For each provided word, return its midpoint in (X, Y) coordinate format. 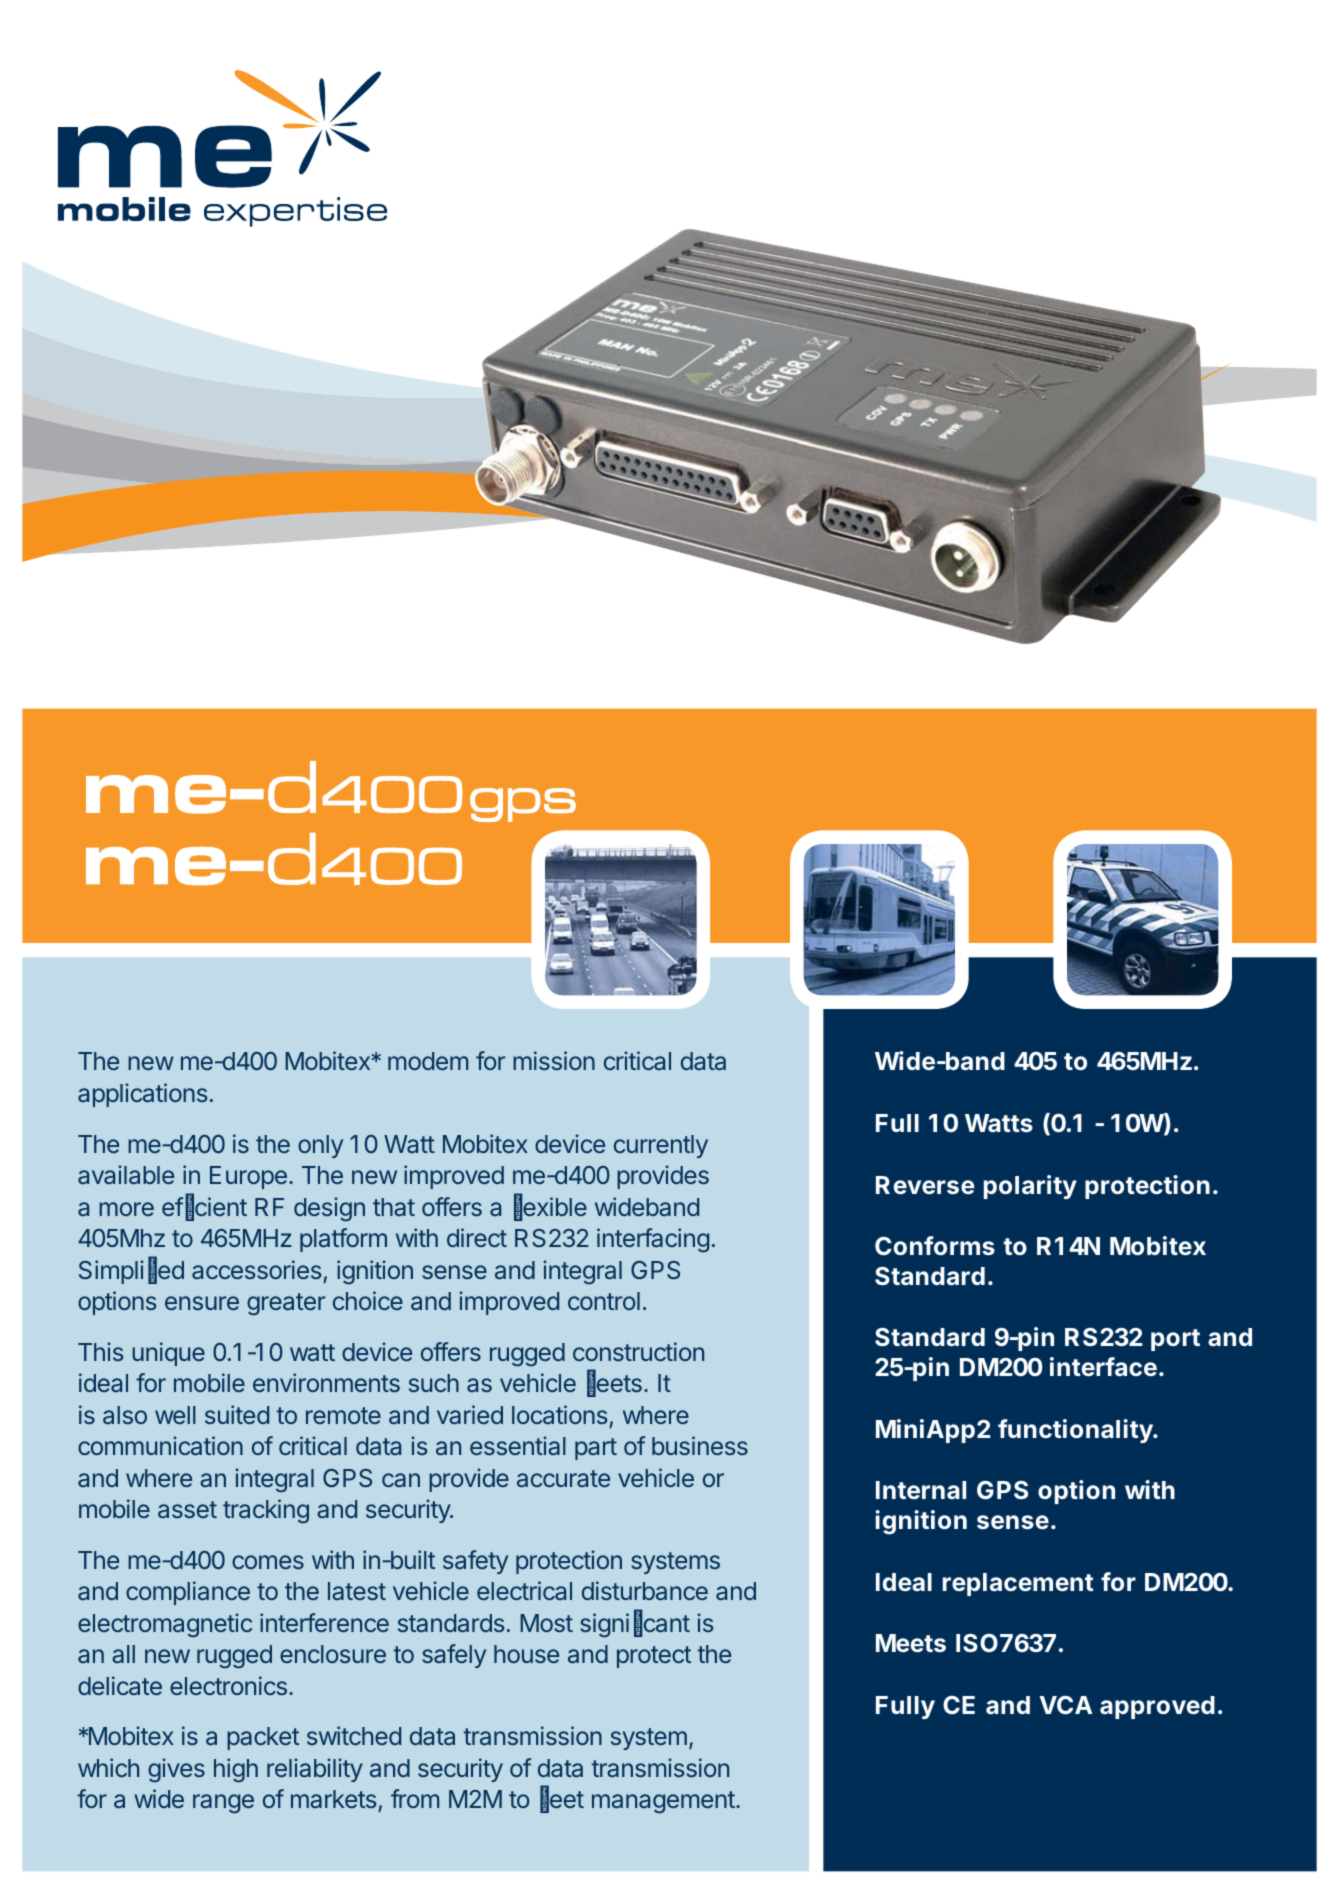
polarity (1030, 1187)
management (664, 1802)
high (236, 1770)
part (596, 1449)
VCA (1065, 1705)
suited (237, 1414)
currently (661, 1146)
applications (142, 1095)
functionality (1076, 1431)
